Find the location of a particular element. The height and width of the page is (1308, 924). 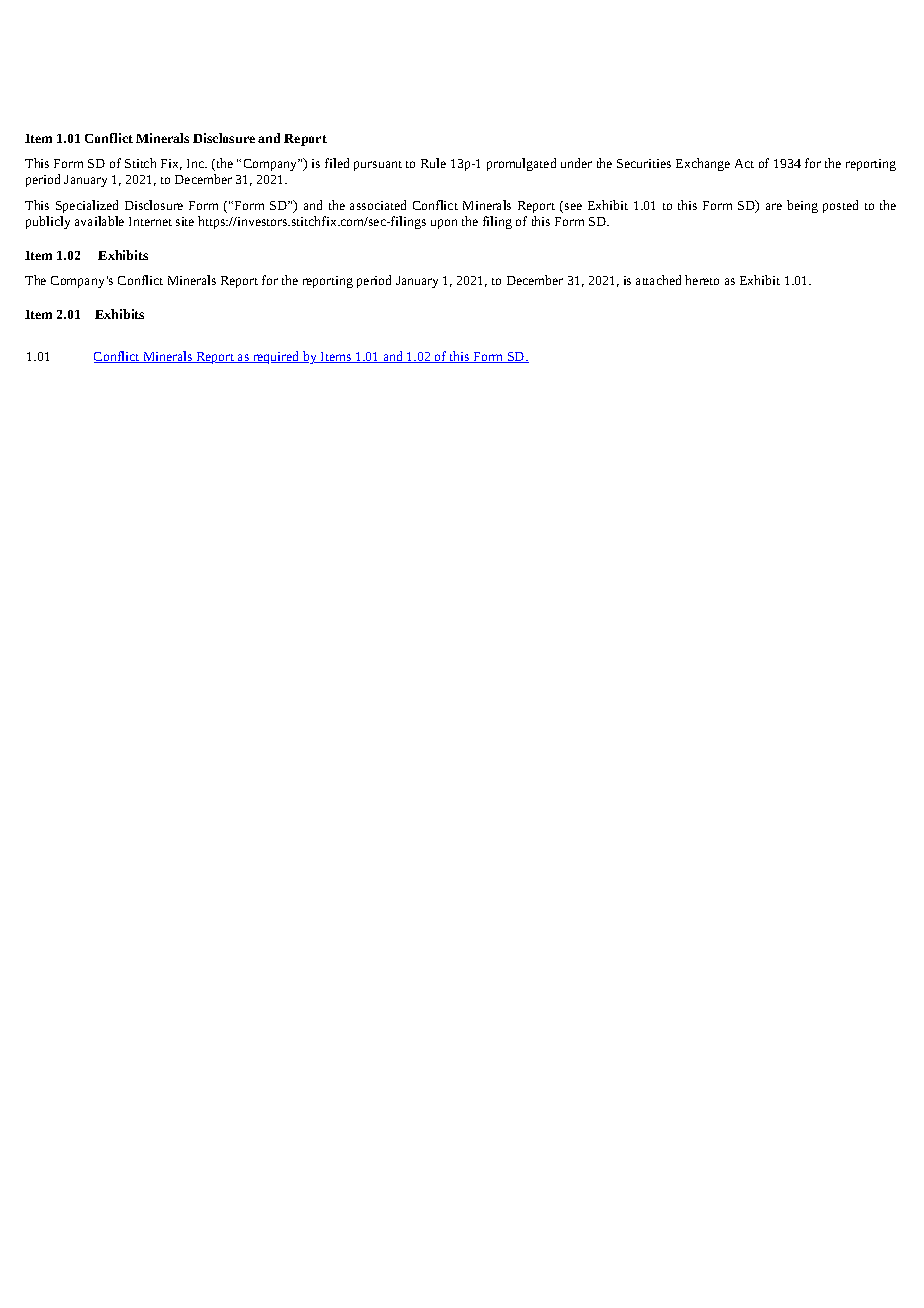

available is located at coordinates (99, 221).
